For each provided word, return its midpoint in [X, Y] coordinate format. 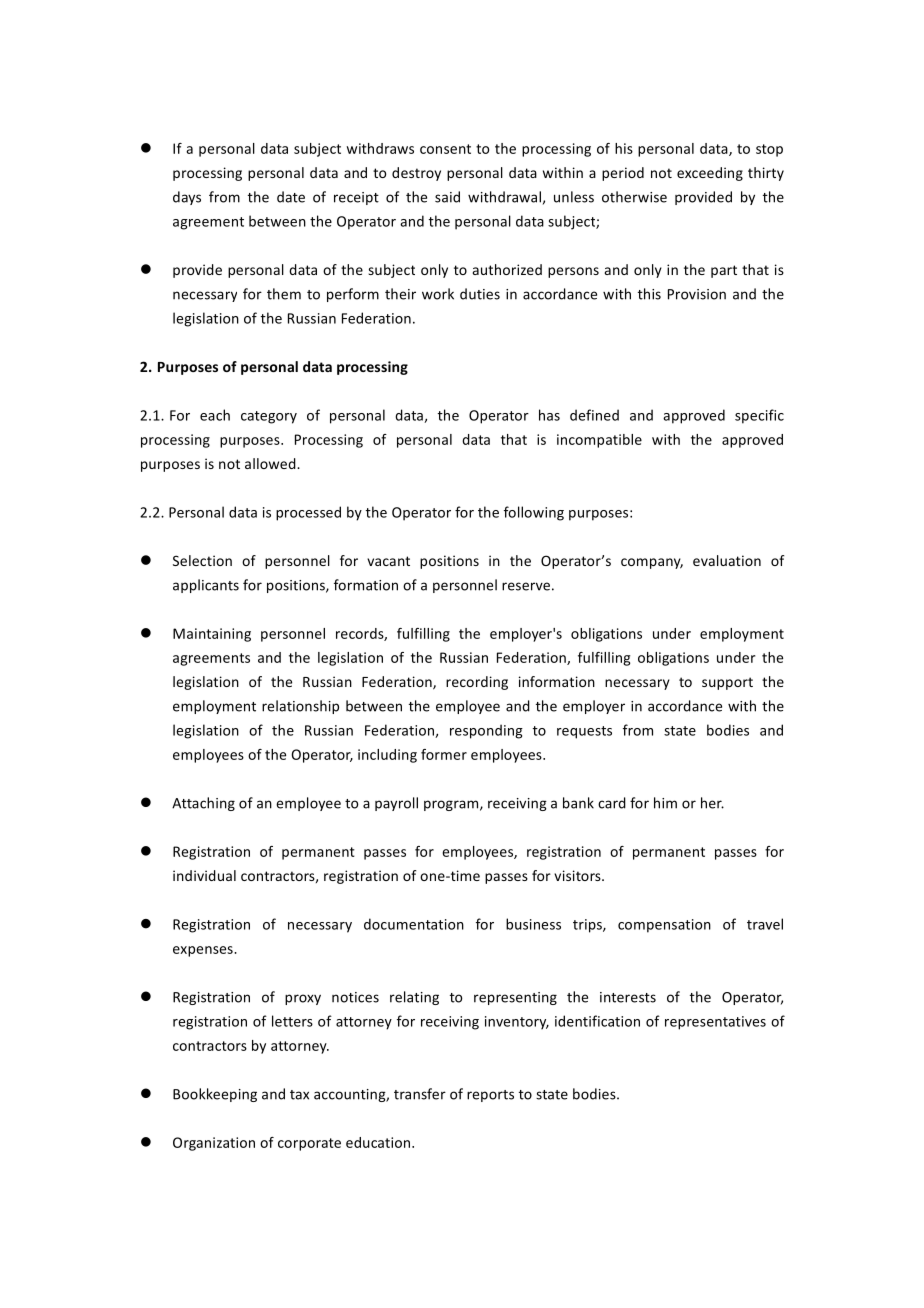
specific [759, 416]
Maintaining [212, 635]
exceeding [710, 174]
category [269, 417]
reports [490, 1096]
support [727, 683]
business [533, 924]
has [549, 415]
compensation [664, 926]
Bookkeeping [215, 1095]
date [291, 197]
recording [477, 683]
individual [204, 875]
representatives [715, 1023]
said [447, 197]
